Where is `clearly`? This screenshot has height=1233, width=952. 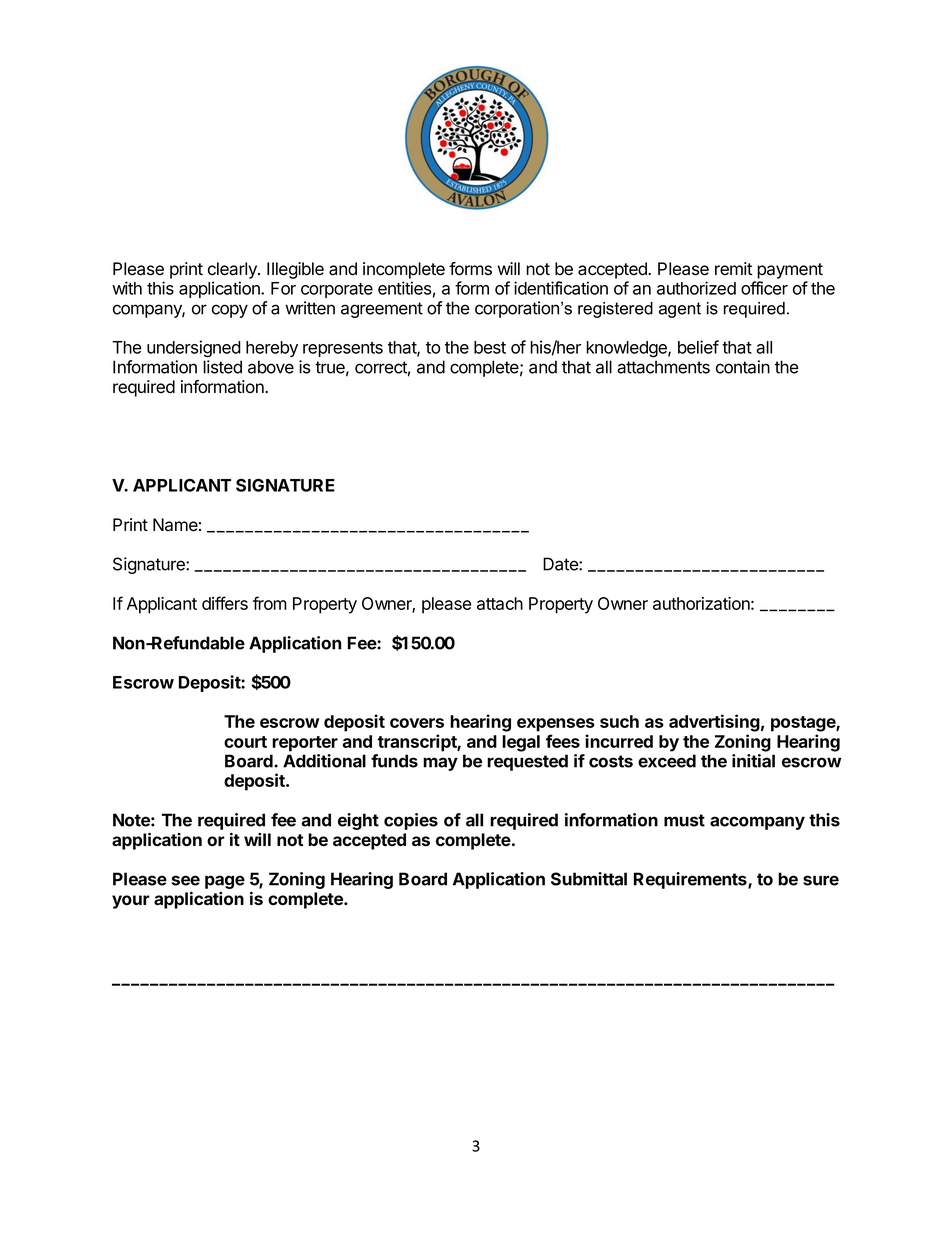 clearly is located at coordinates (233, 270).
